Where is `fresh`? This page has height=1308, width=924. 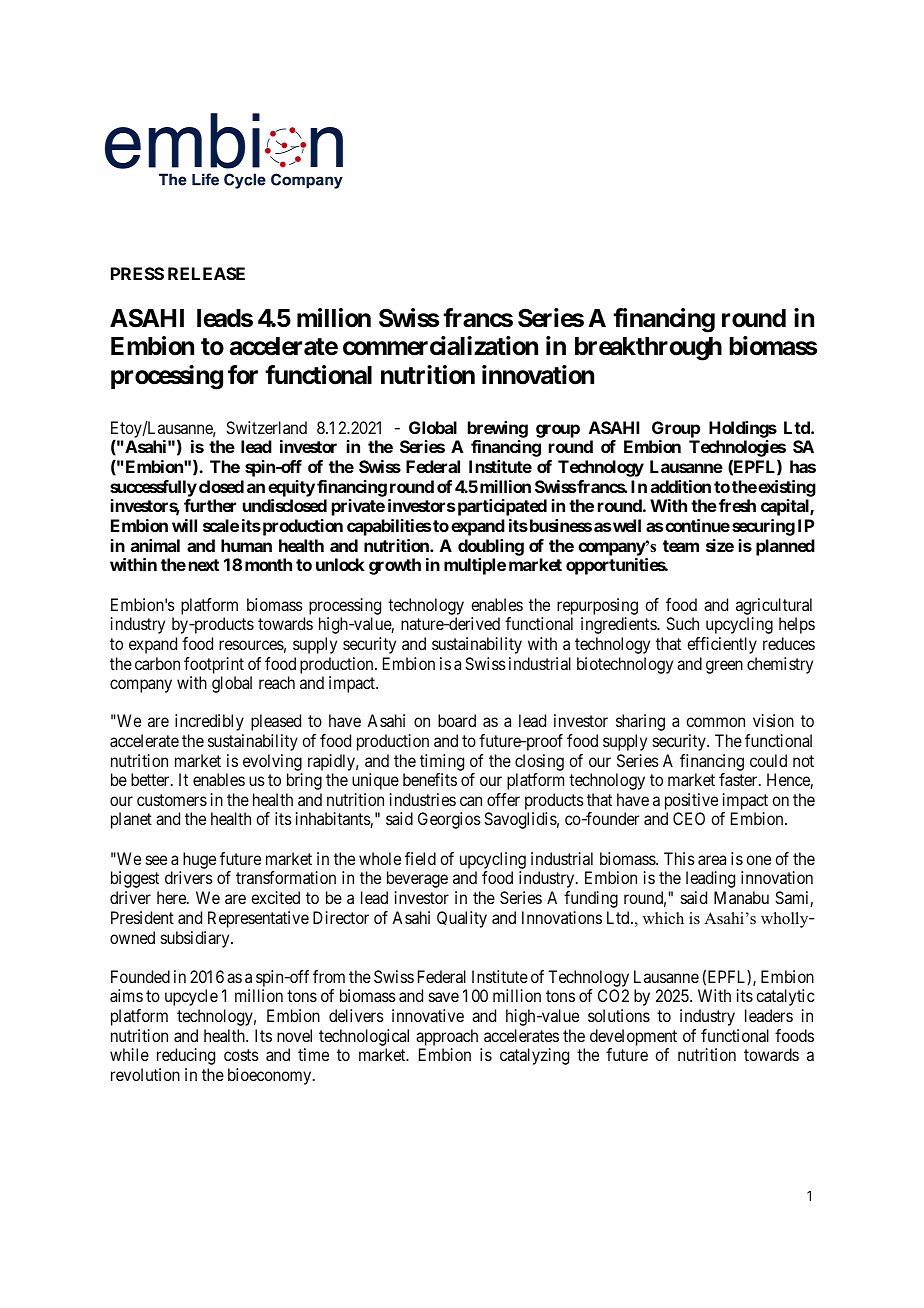 fresh is located at coordinates (737, 505).
